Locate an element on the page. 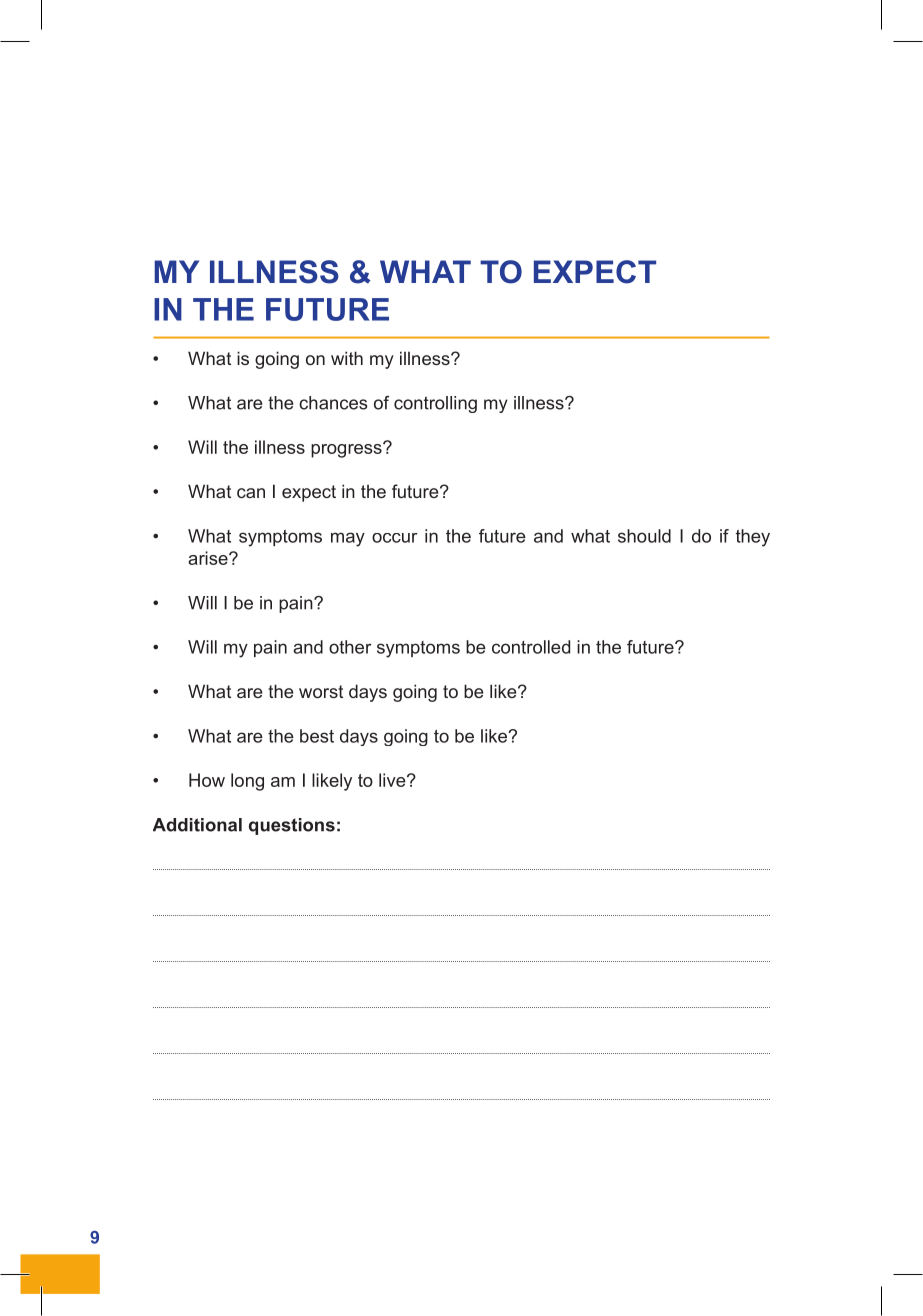 The width and height of the page is (923, 1316). long is located at coordinates (247, 782).
